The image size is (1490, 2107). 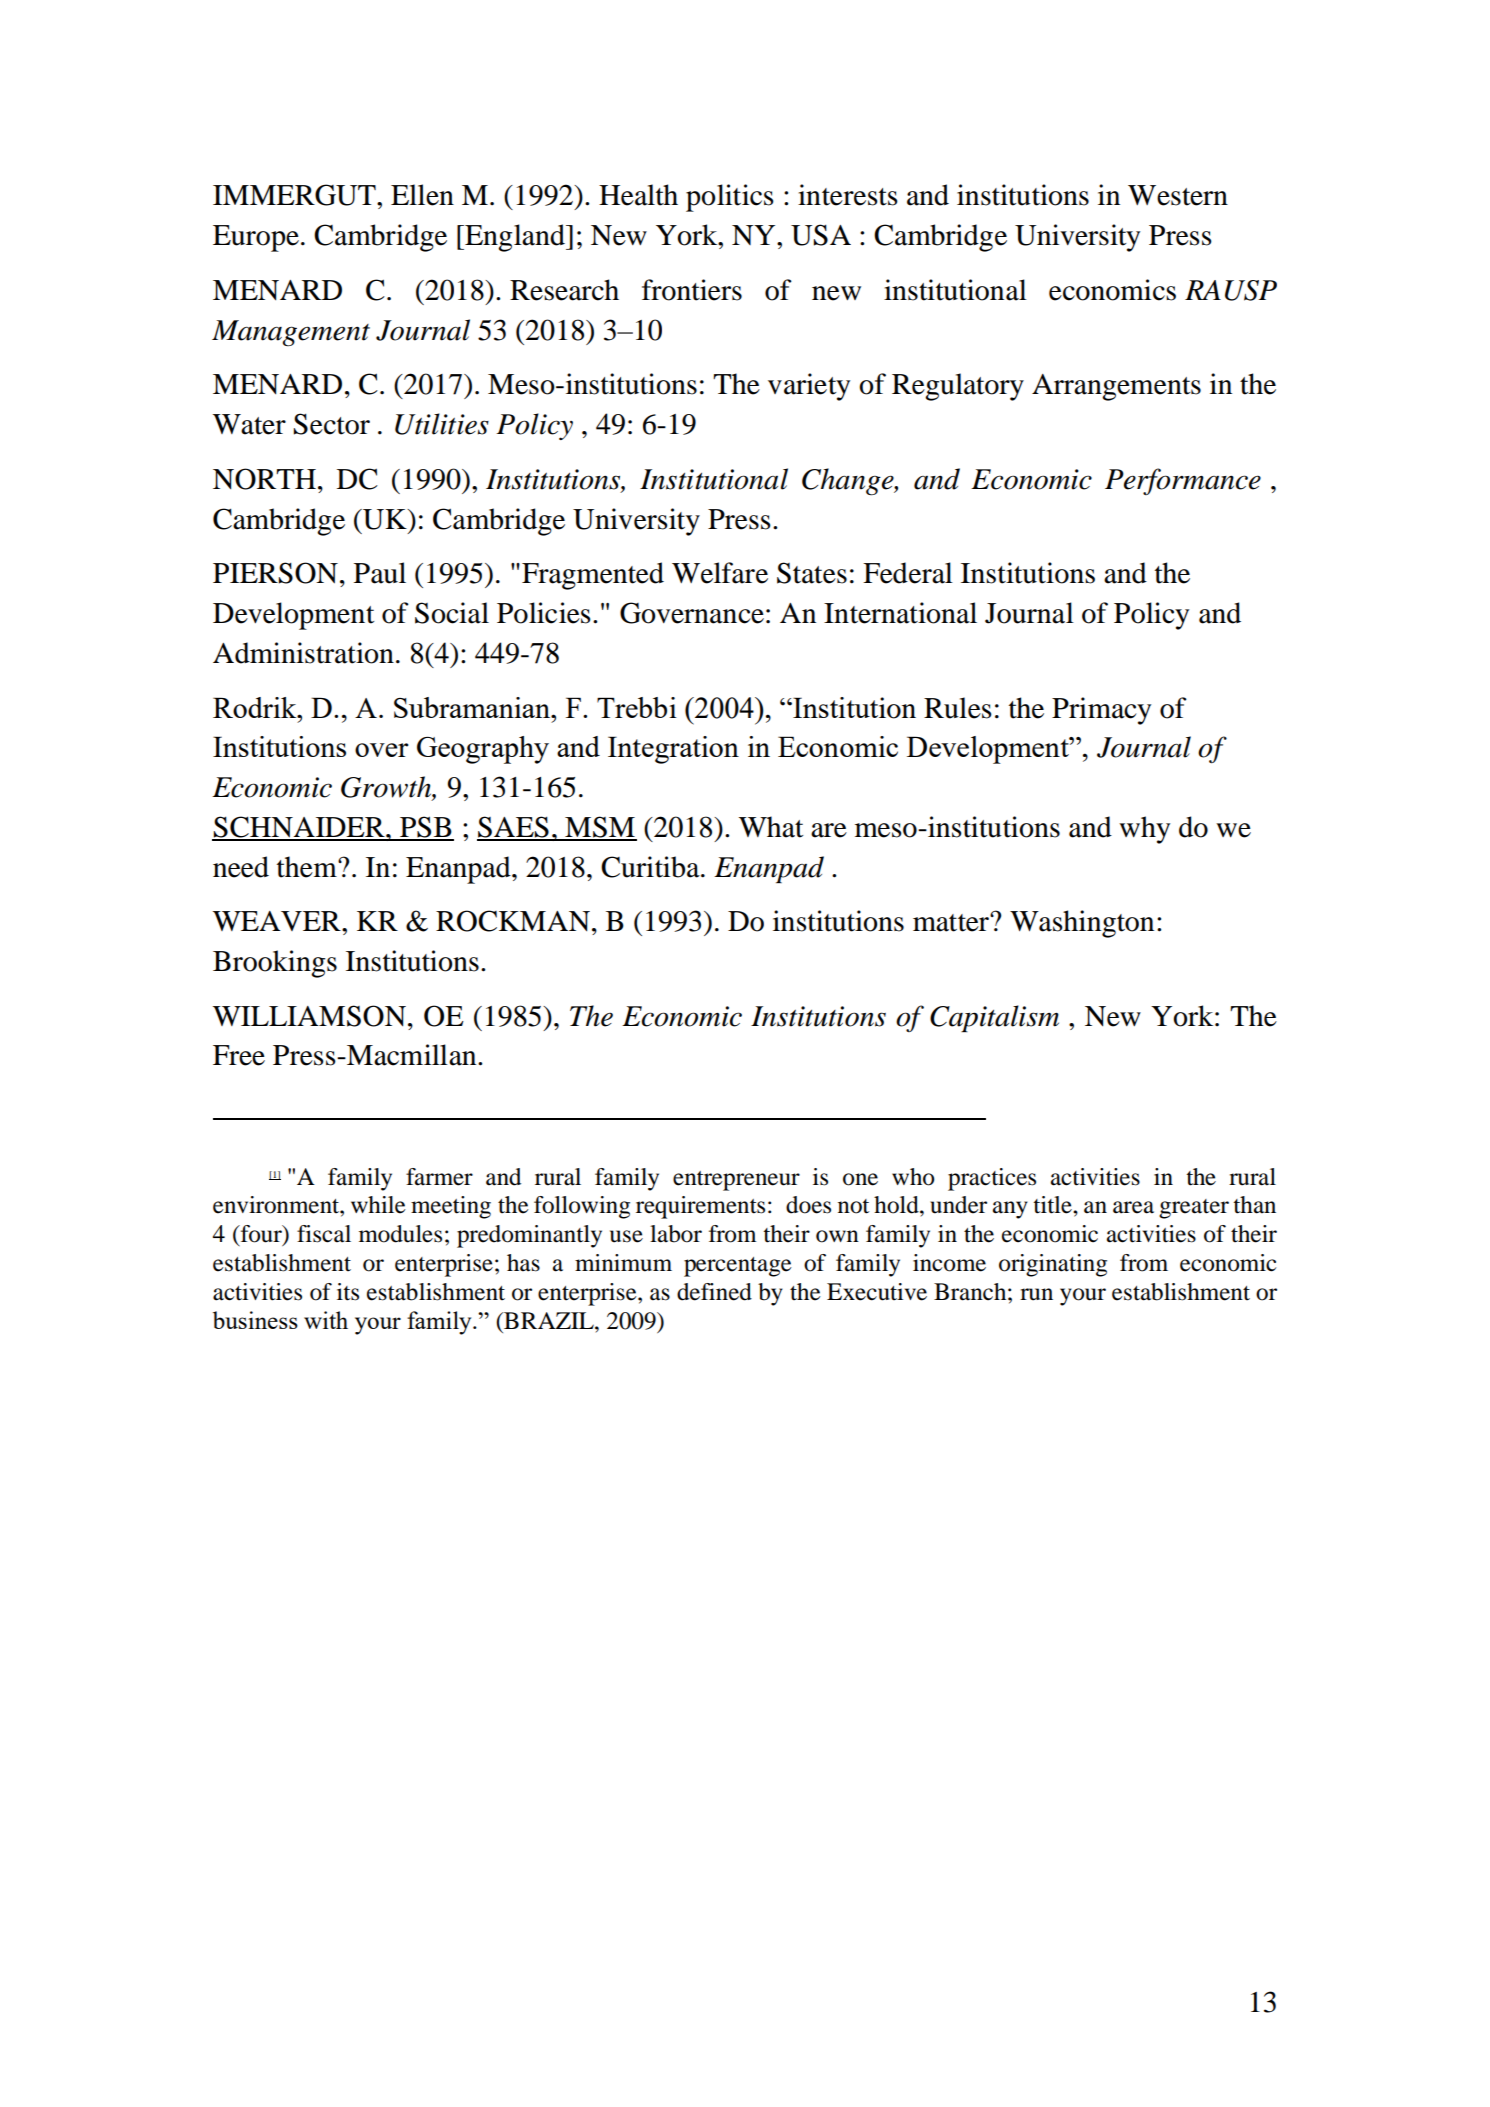 What do you see at coordinates (1178, 195) in the screenshot?
I see `Western` at bounding box center [1178, 195].
